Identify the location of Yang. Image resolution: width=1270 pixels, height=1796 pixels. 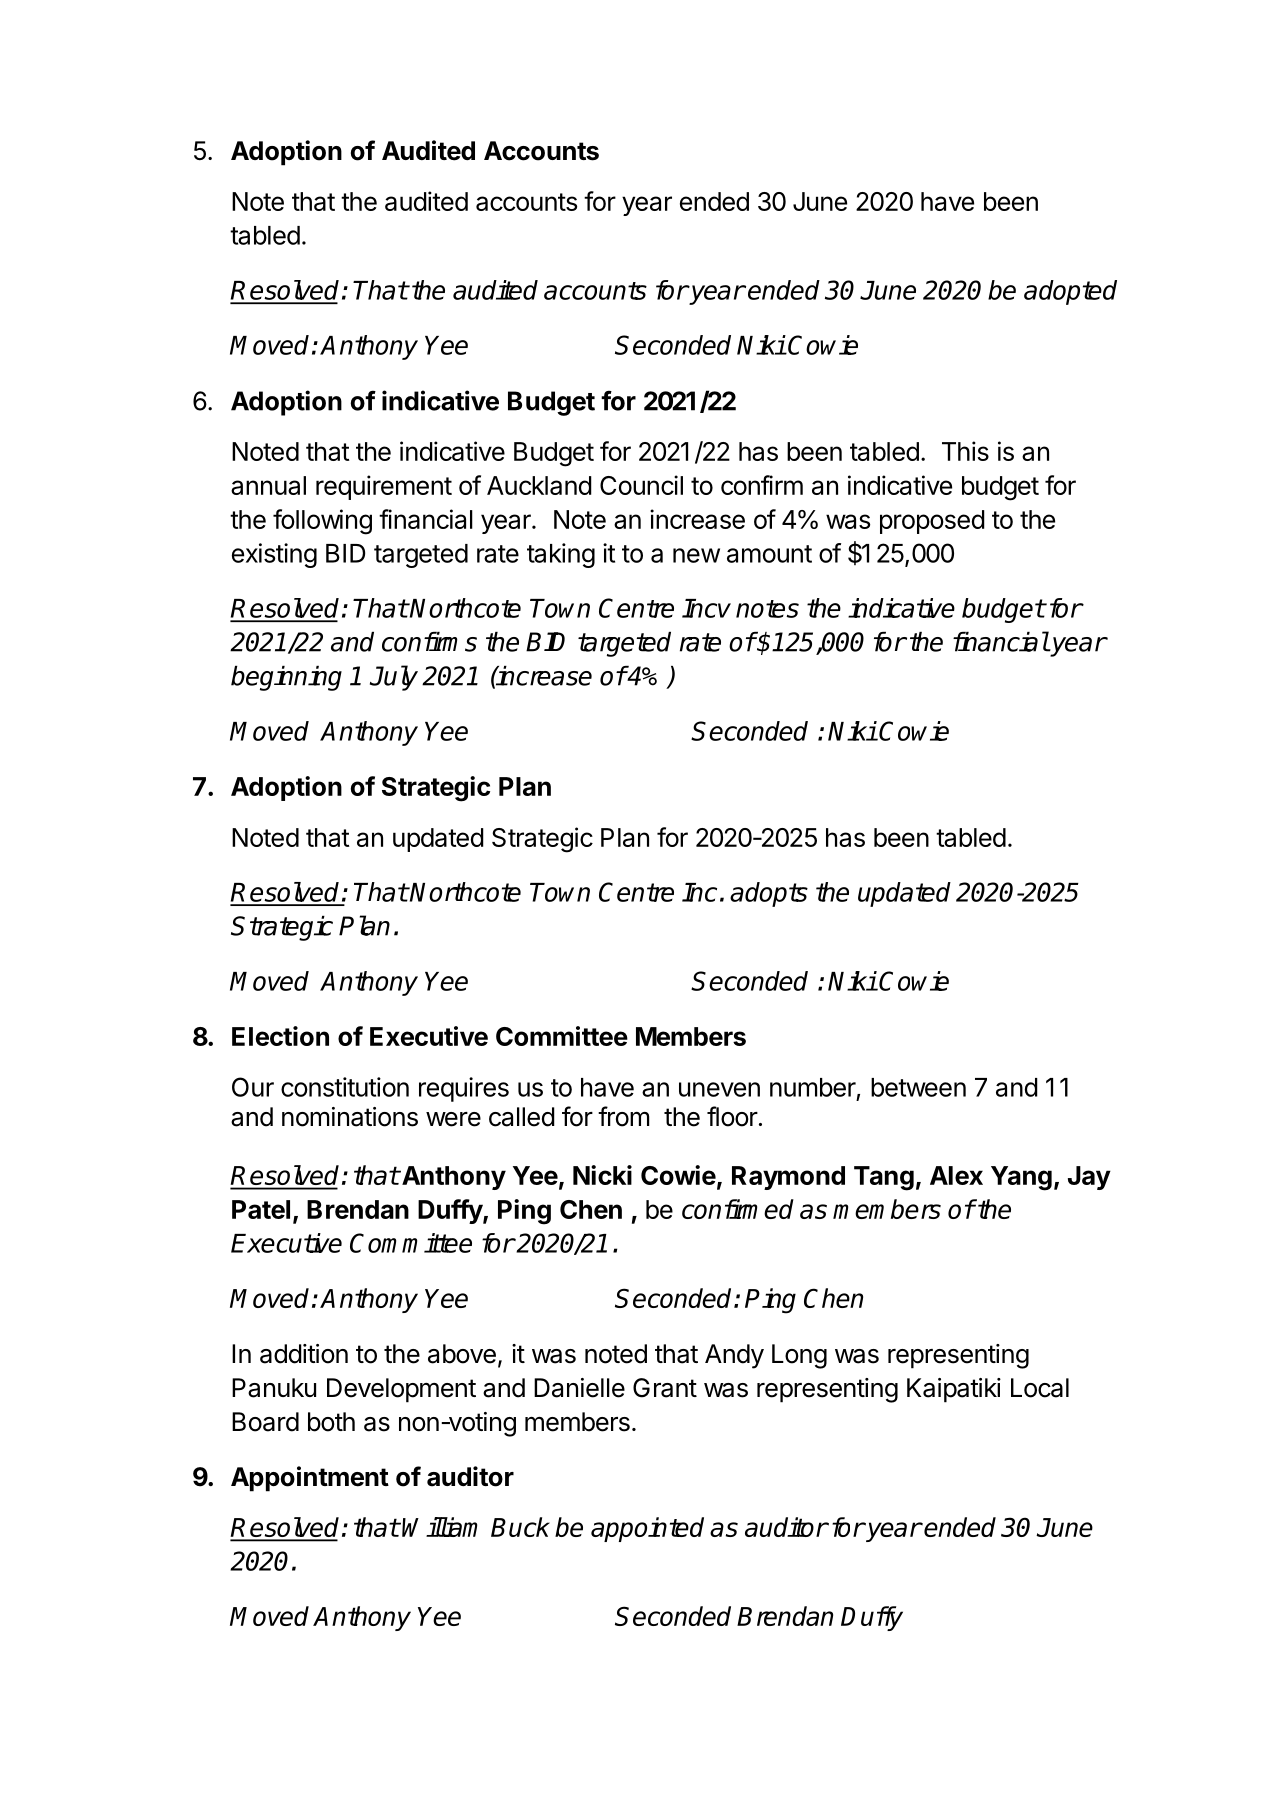
(1021, 1178).
